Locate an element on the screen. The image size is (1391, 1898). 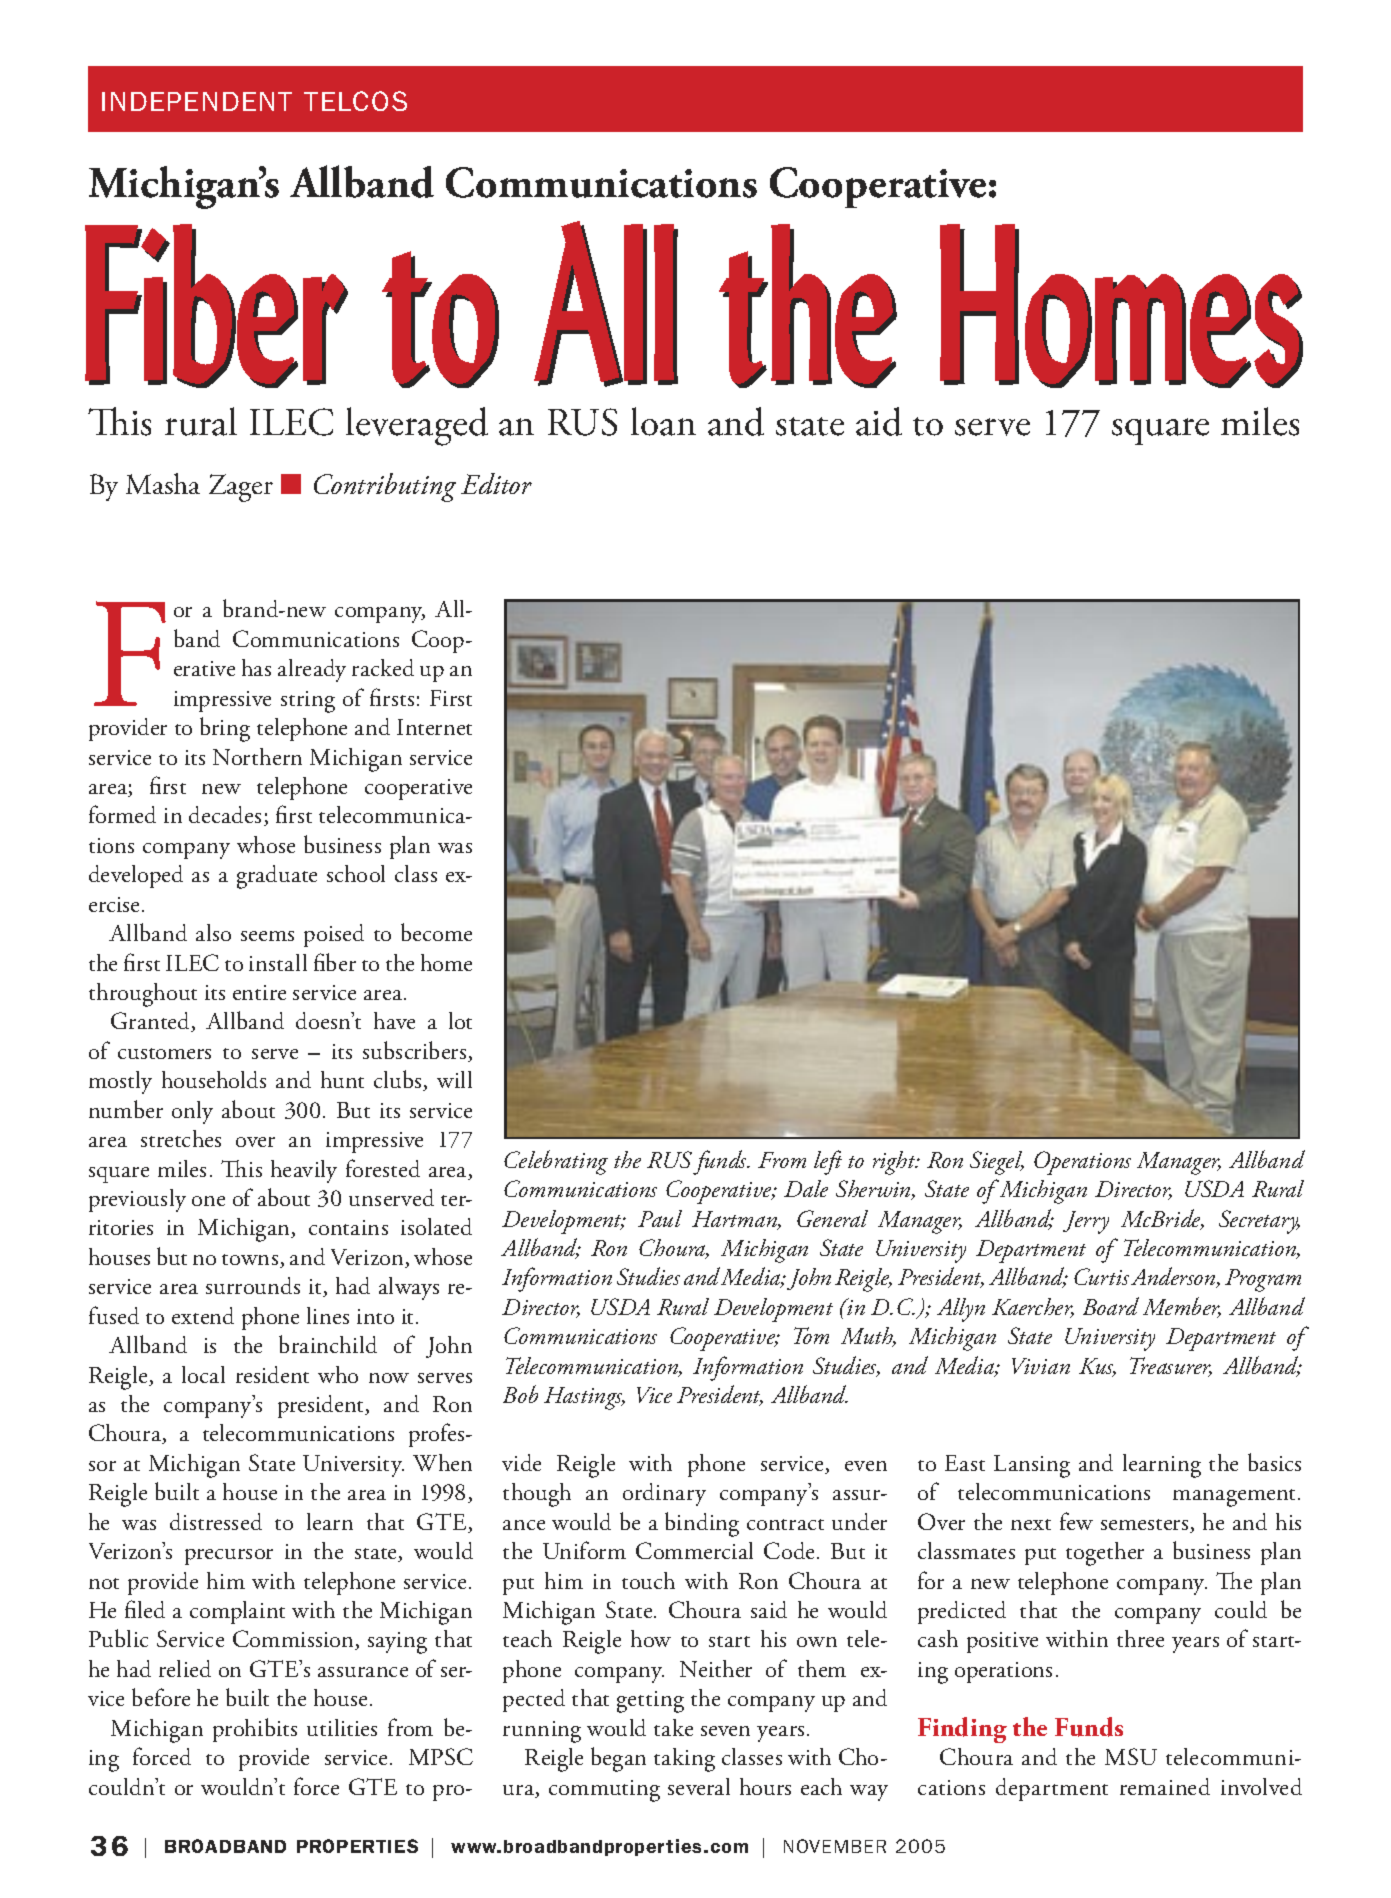
local is located at coordinates (203, 1374).
